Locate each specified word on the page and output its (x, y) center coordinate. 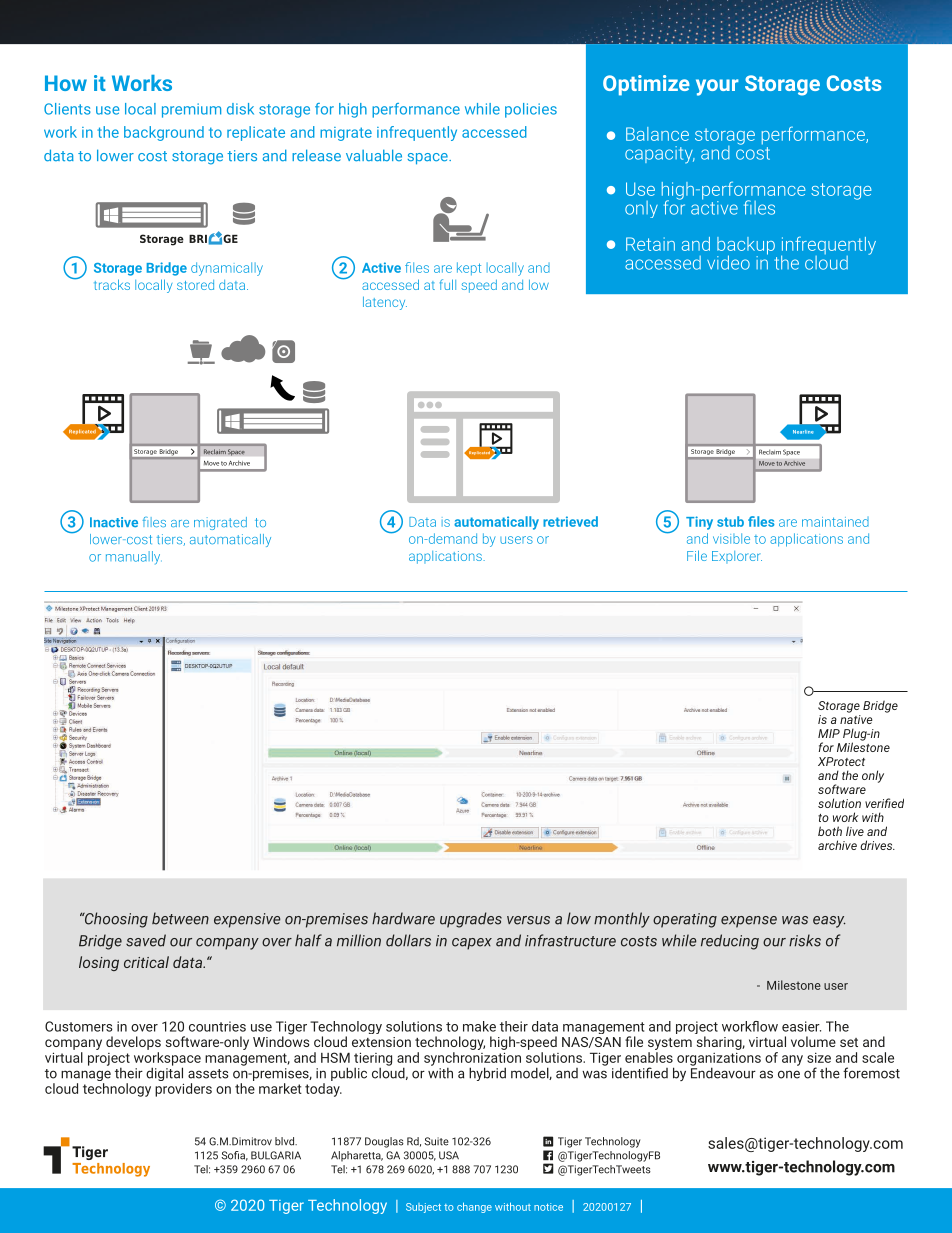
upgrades (471, 920)
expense (749, 922)
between (180, 918)
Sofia (234, 1156)
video (728, 262)
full (448, 284)
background (164, 133)
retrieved (570, 521)
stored (195, 285)
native (856, 718)
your (717, 87)
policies (531, 110)
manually (134, 558)
